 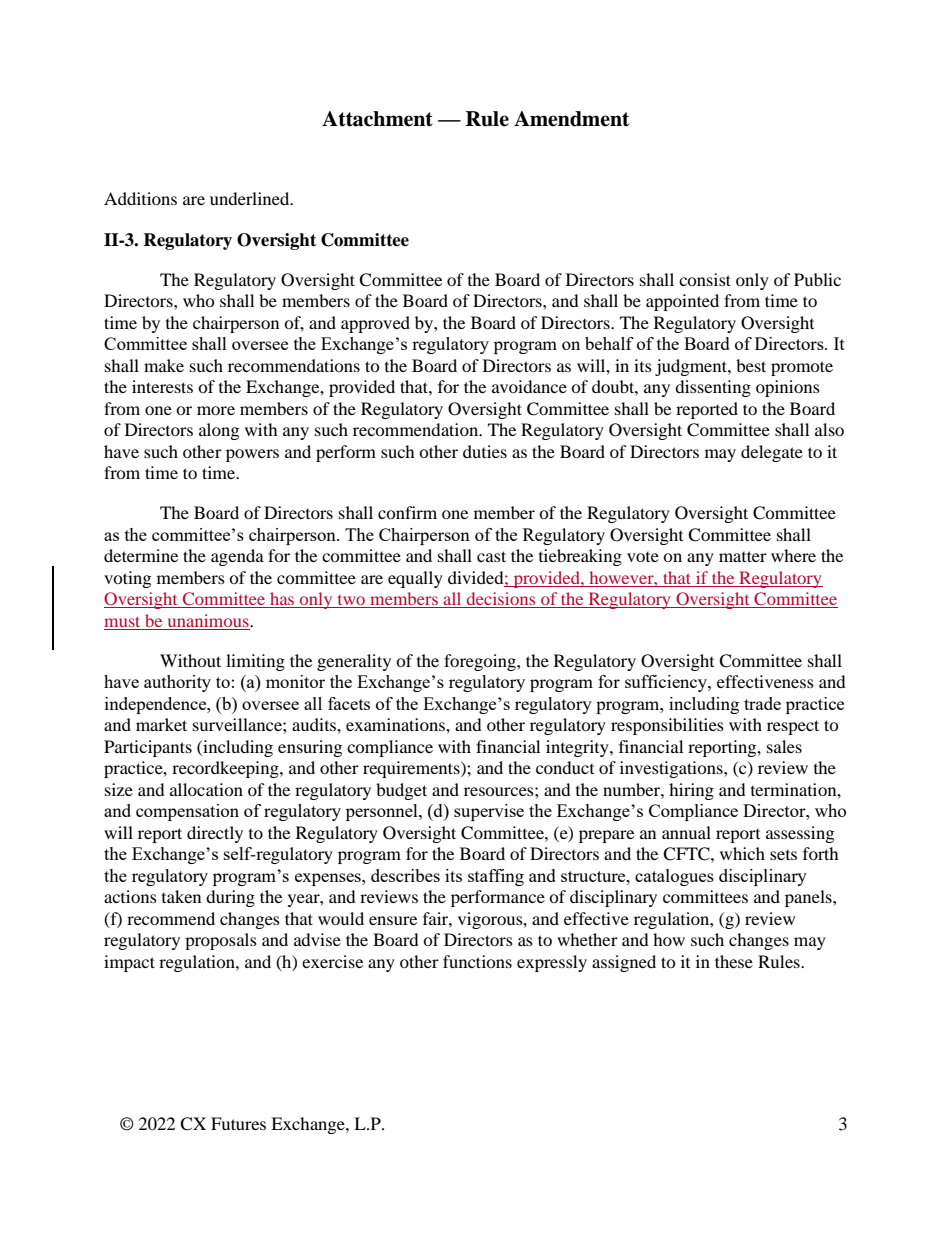 I want to click on underlined, so click(x=251, y=198).
